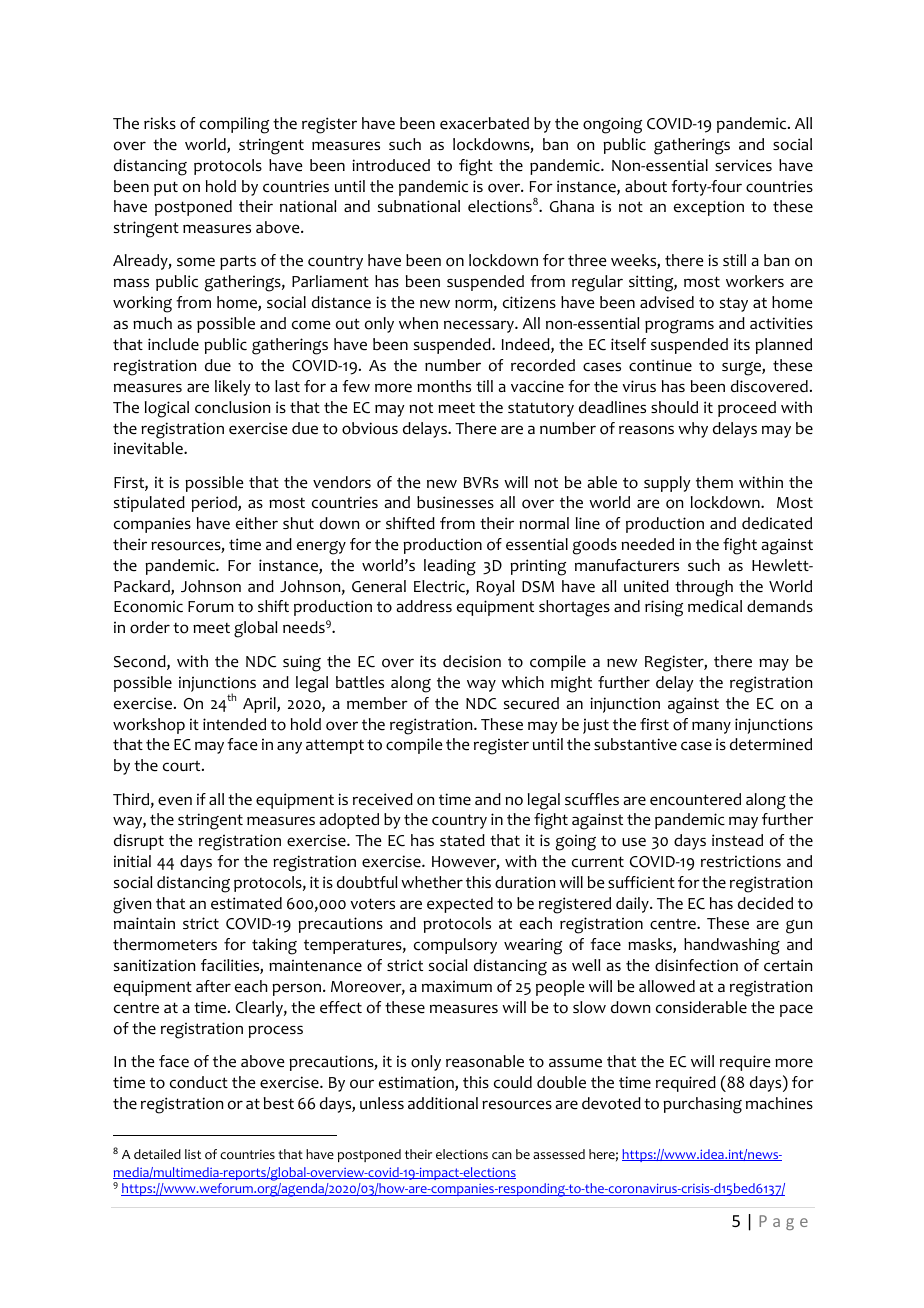  What do you see at coordinates (711, 727) in the document?
I see `many` at bounding box center [711, 727].
